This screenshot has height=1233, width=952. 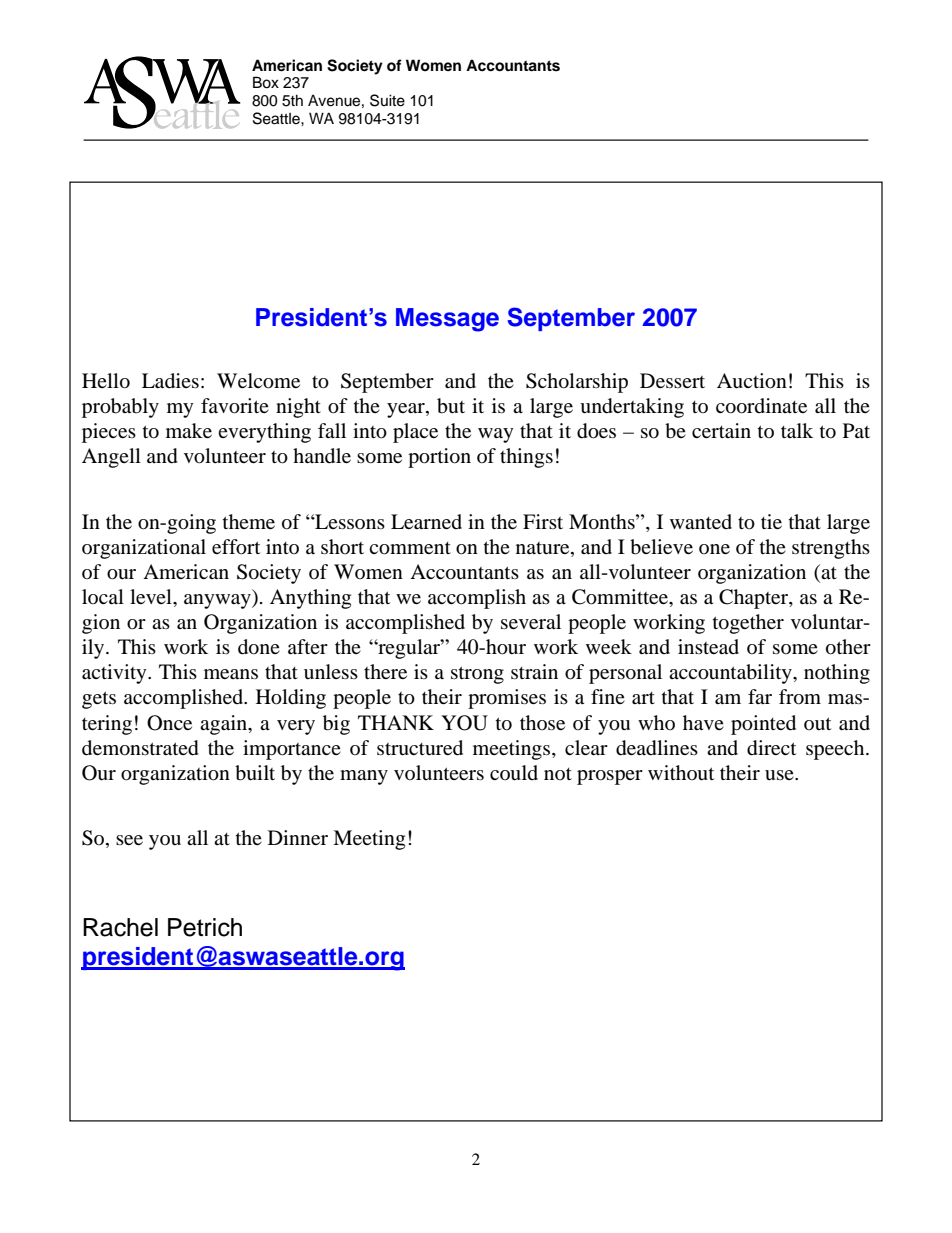 I want to click on coordinate, so click(x=761, y=406).
